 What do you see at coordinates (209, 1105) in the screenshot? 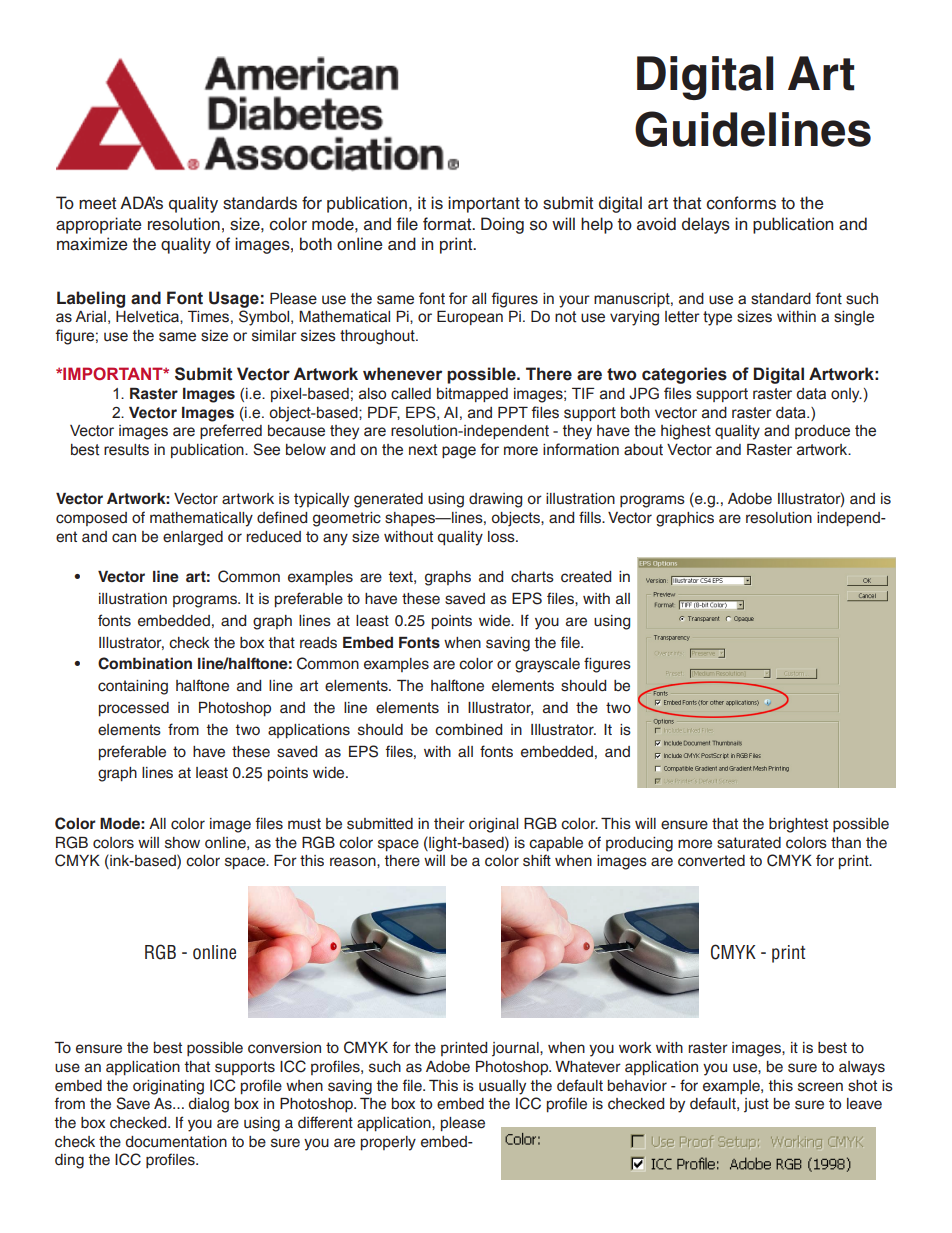
I see `dialog` at bounding box center [209, 1105].
